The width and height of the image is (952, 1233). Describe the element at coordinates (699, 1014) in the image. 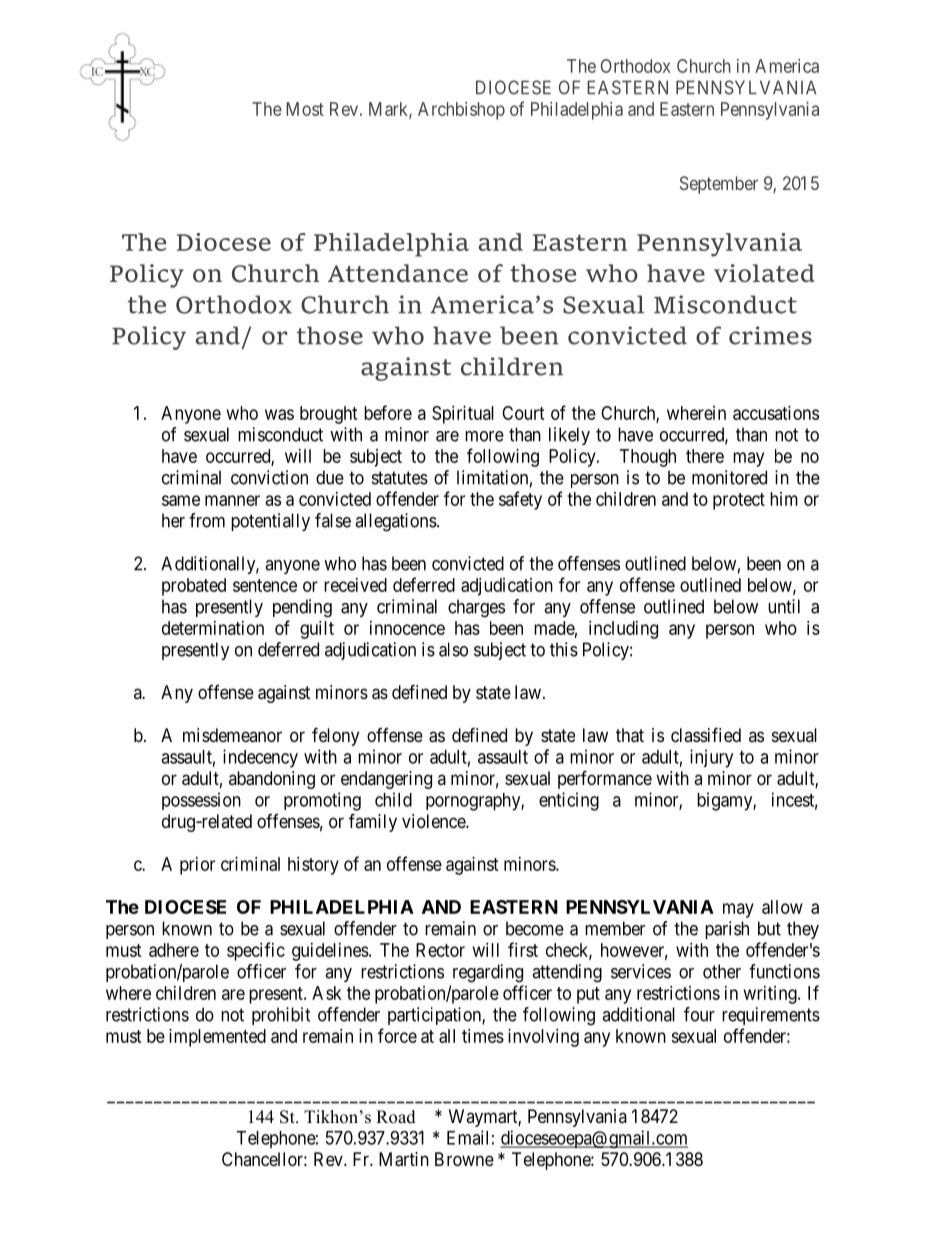

I see `four` at that location.
